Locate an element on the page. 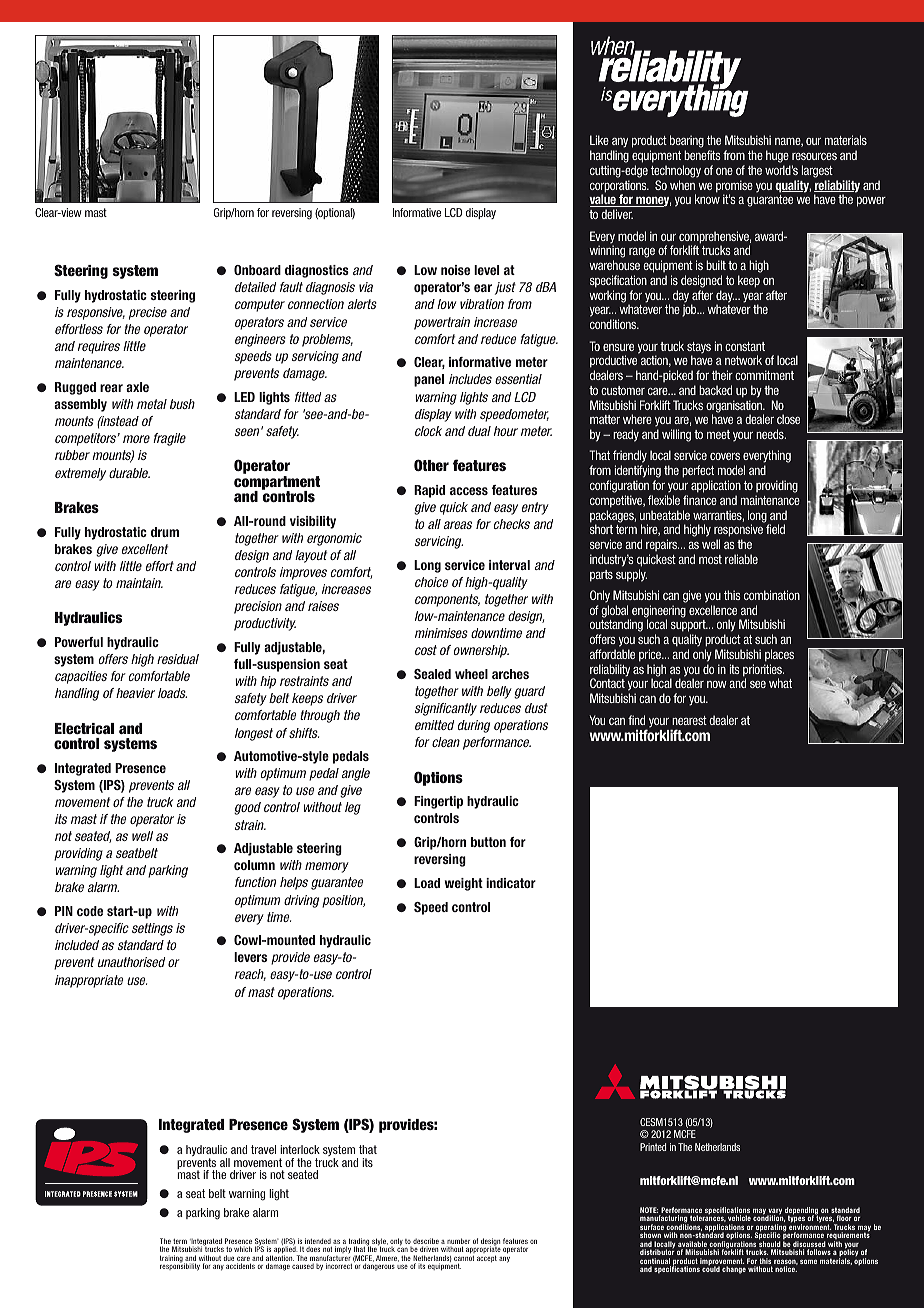 This page has width=924, height=1308. Onboard is located at coordinates (257, 270).
